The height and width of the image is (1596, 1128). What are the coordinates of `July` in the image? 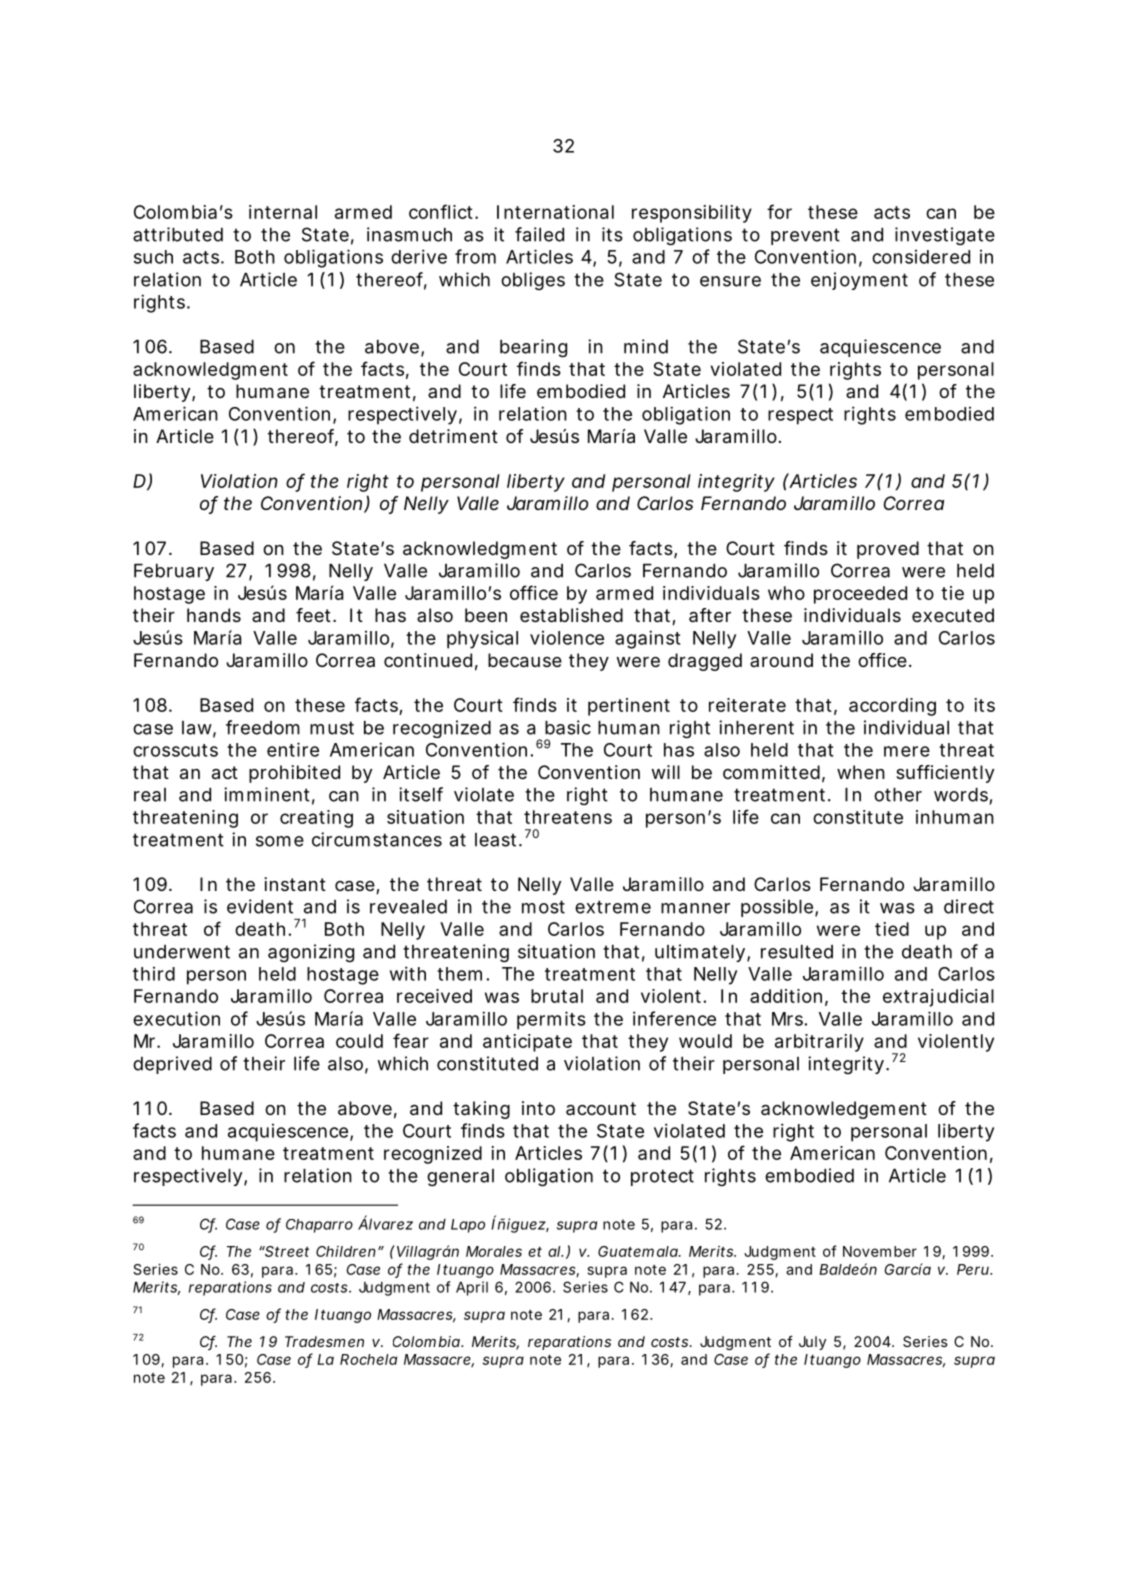 It's located at (812, 1343).
